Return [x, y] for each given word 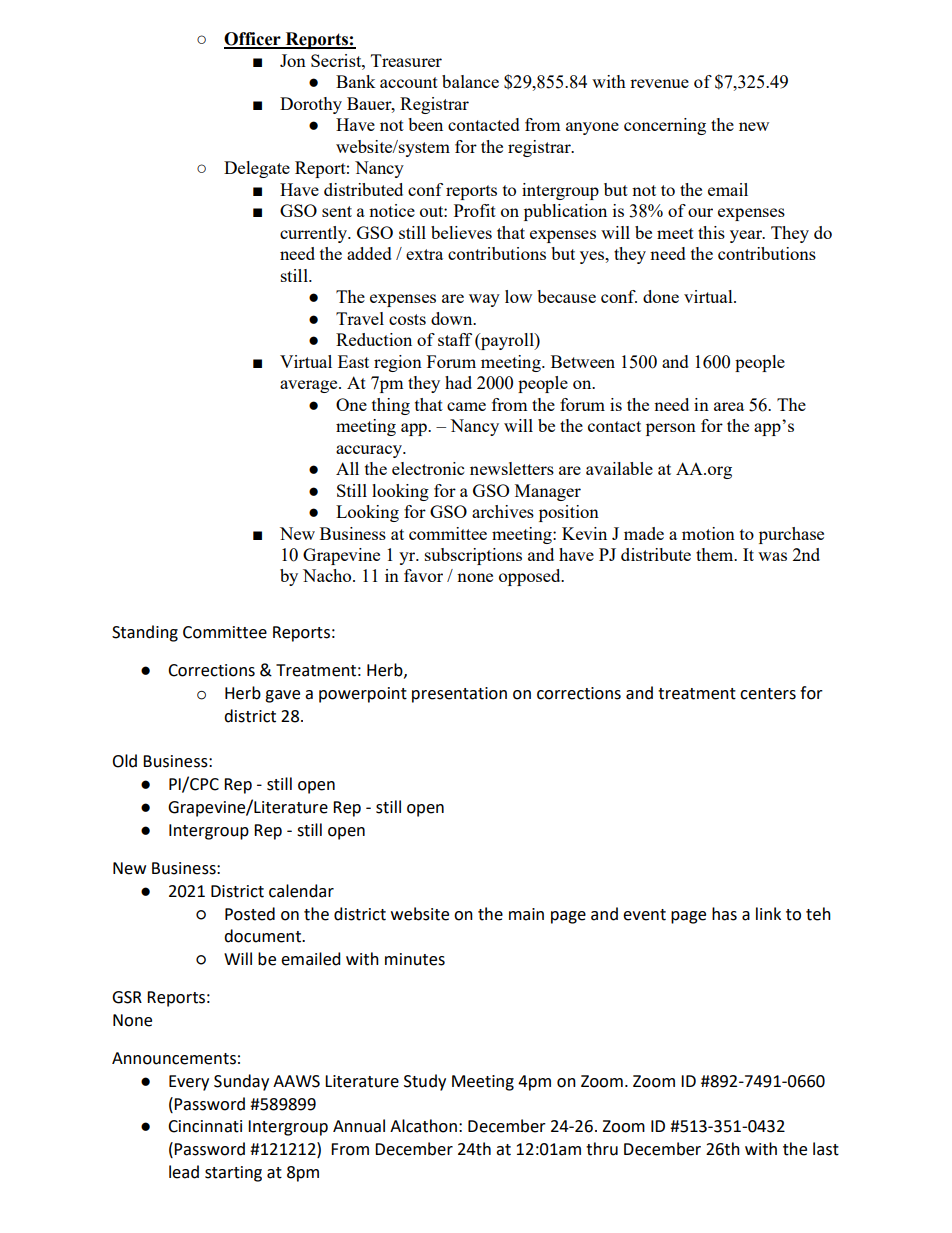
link [768, 913]
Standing [145, 633]
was [772, 556]
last [826, 1149]
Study [425, 1082]
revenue [659, 83]
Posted [250, 914]
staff [455, 339]
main [526, 914]
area [729, 406]
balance [470, 81]
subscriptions [473, 556]
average [310, 386]
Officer [253, 40]
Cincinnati [205, 1126]
